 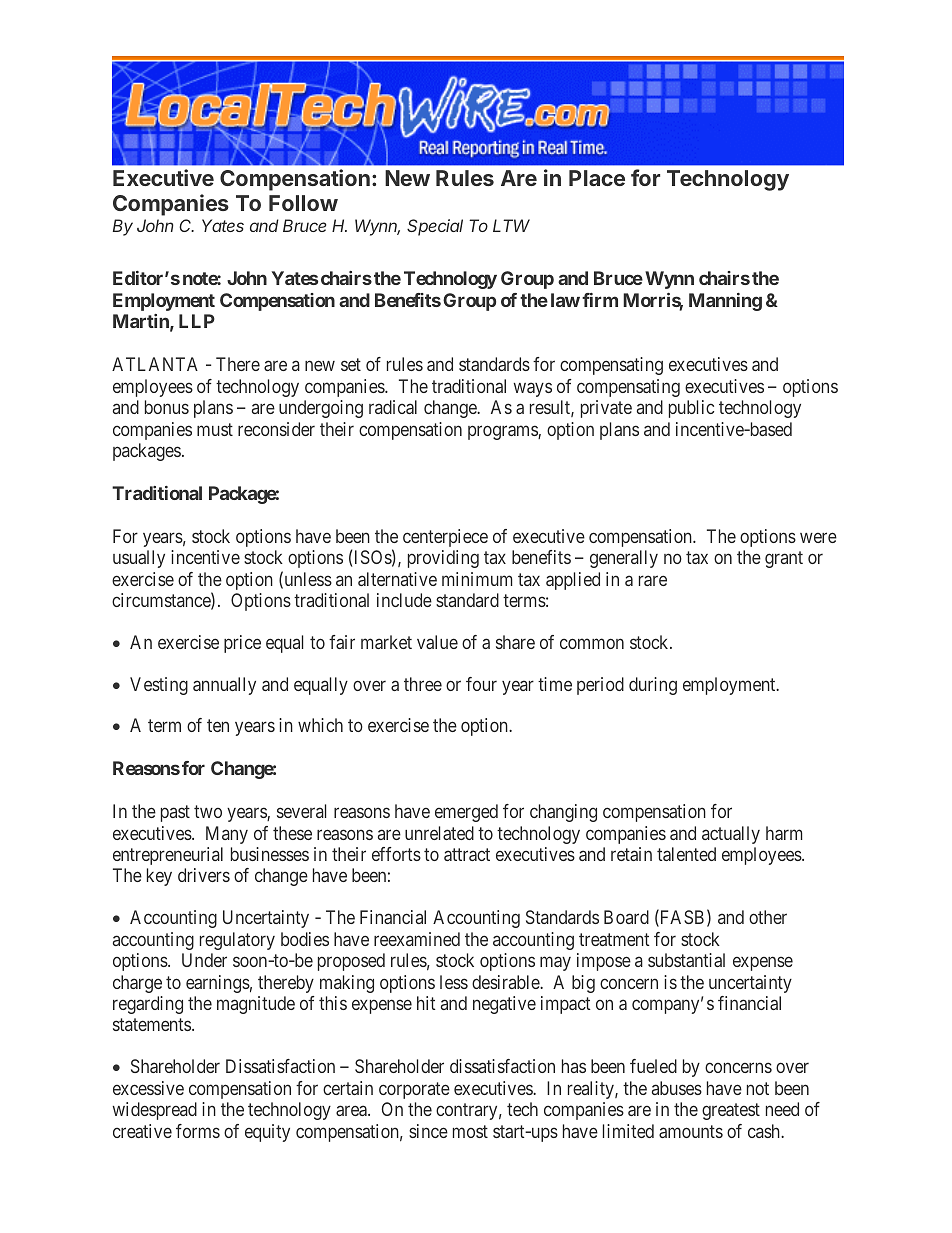 What do you see at coordinates (215, 429) in the screenshot?
I see `must` at bounding box center [215, 429].
